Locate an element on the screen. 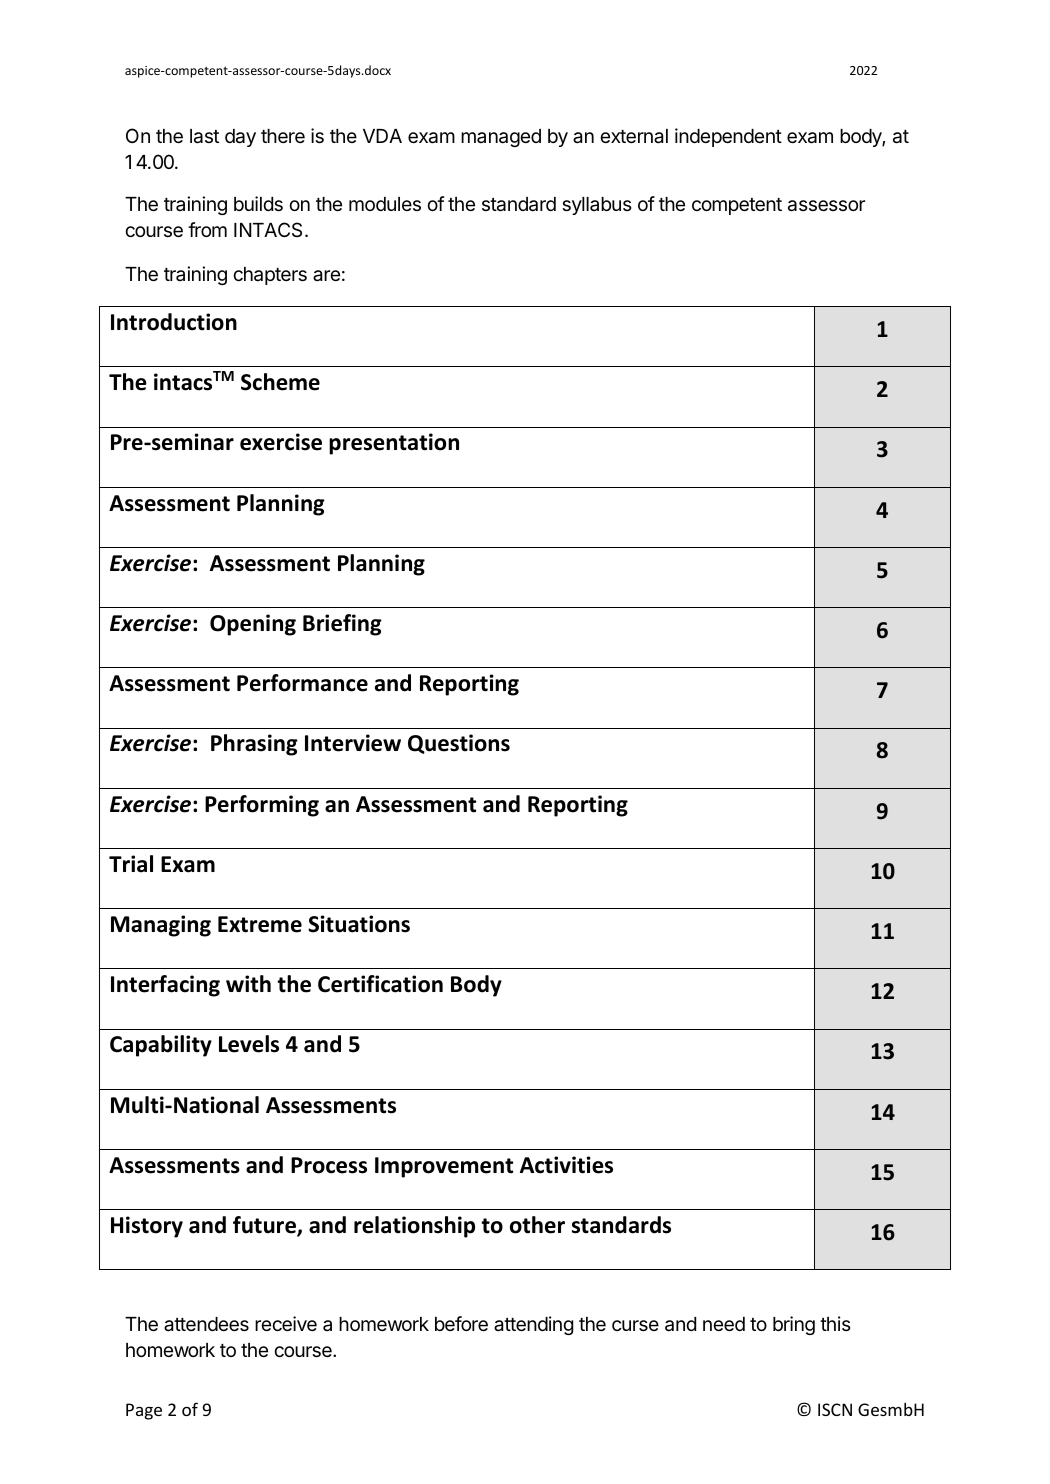 This screenshot has height=1484, width=1050. Levels is located at coordinates (249, 1044).
